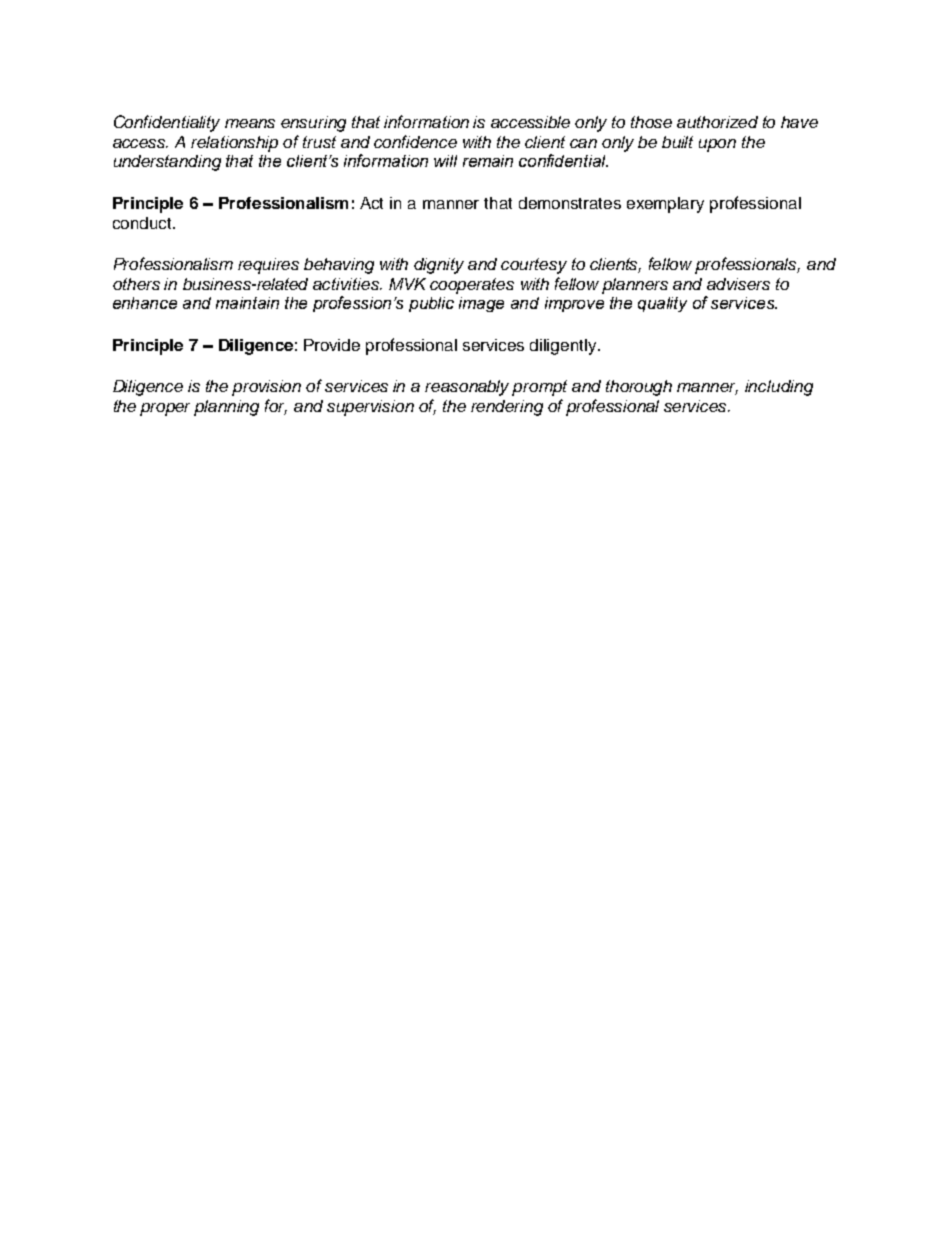  I want to click on remain, so click(488, 161).
